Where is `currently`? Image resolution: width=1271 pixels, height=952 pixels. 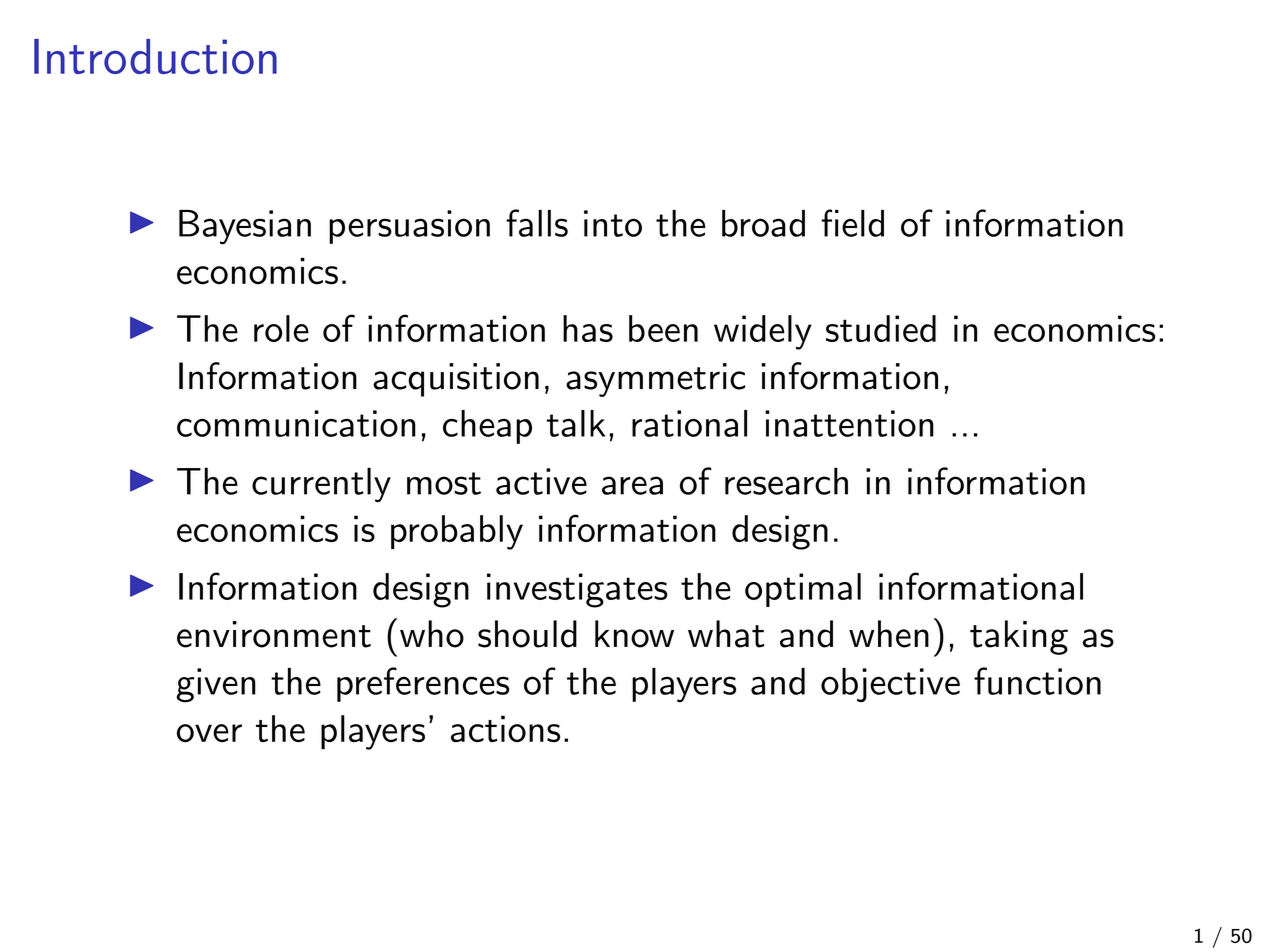 currently is located at coordinates (321, 484).
